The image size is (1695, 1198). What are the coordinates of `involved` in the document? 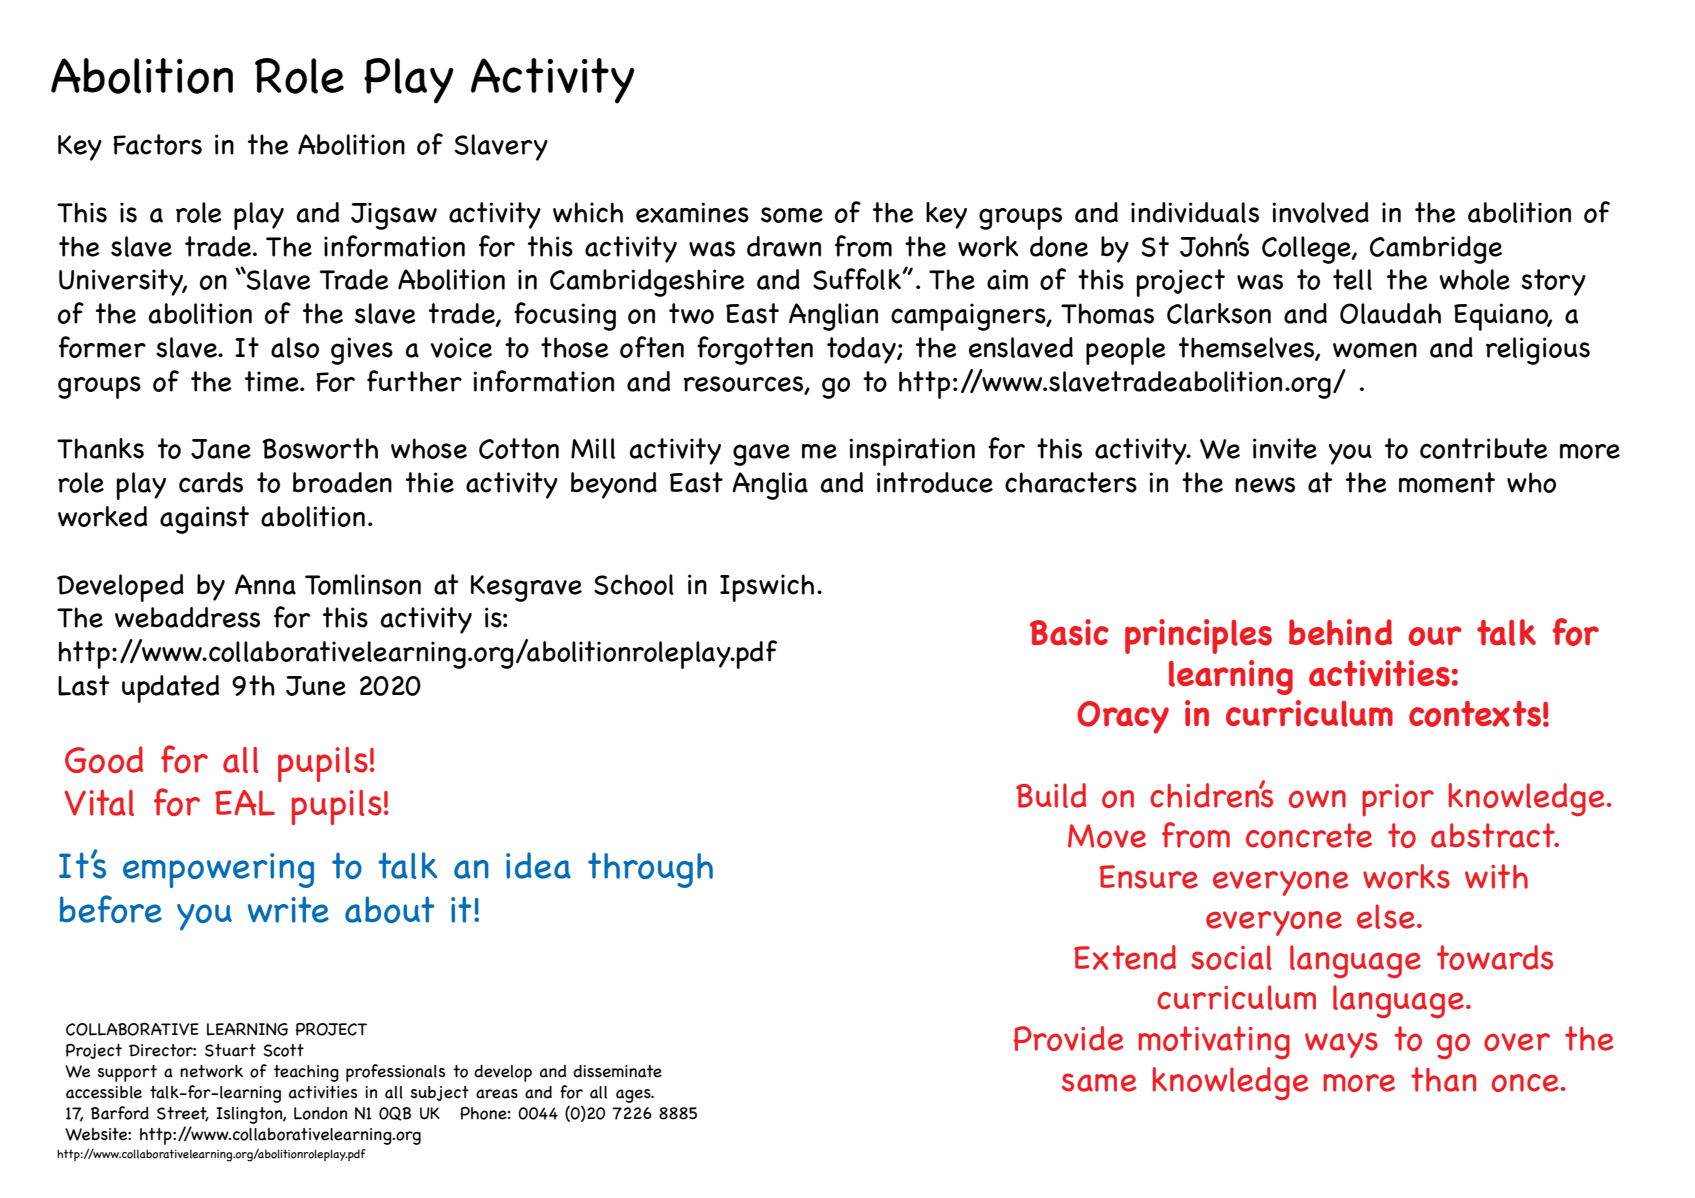 It's located at (1320, 212).
